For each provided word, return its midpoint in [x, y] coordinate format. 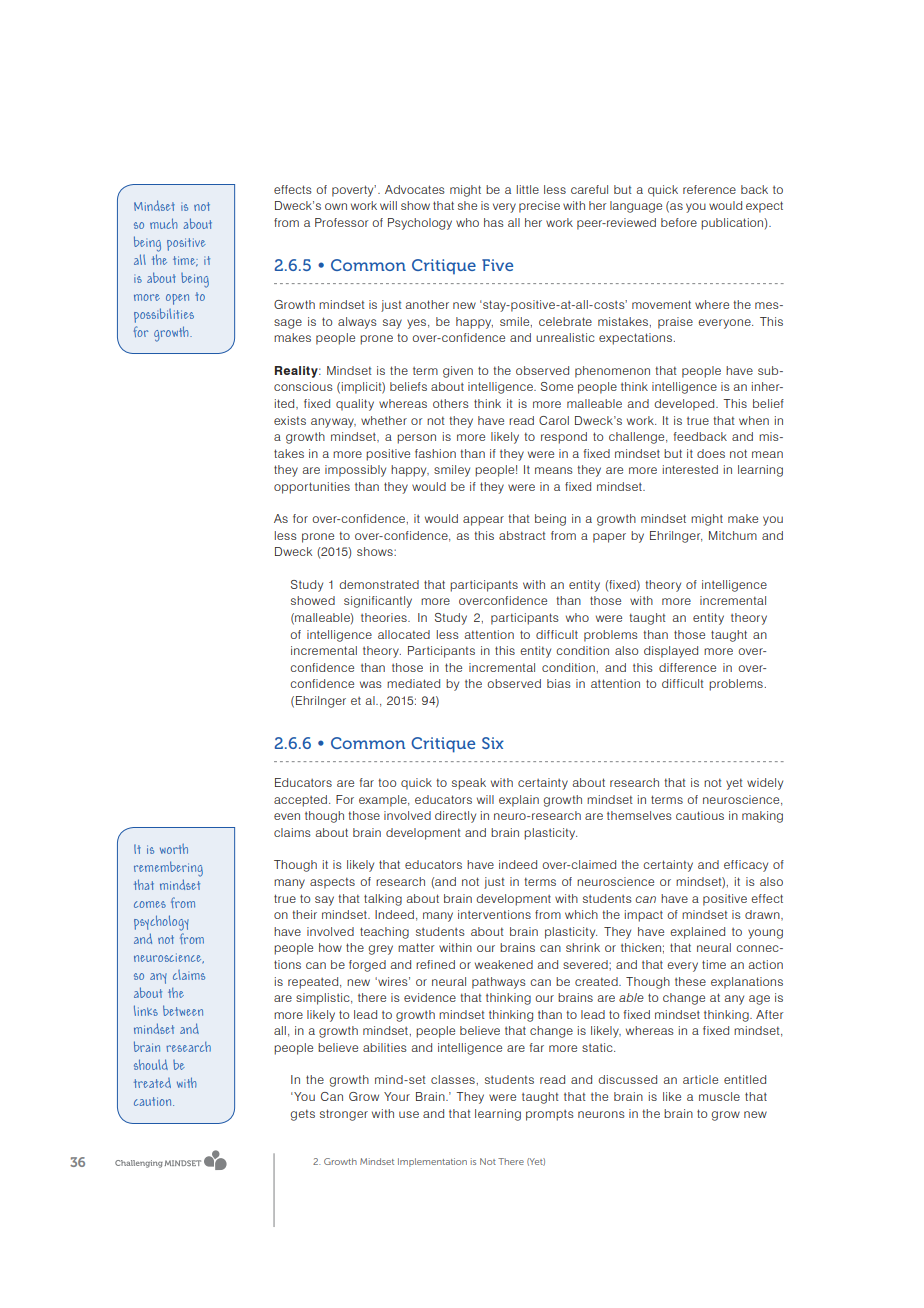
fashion [435, 453]
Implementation [432, 1162]
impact [644, 916]
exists [290, 420]
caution [154, 1101]
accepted [300, 801]
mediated [413, 683]
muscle [719, 1096]
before [679, 222]
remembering [168, 869]
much [164, 223]
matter [416, 947]
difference [687, 667]
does [711, 453]
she [467, 205]
